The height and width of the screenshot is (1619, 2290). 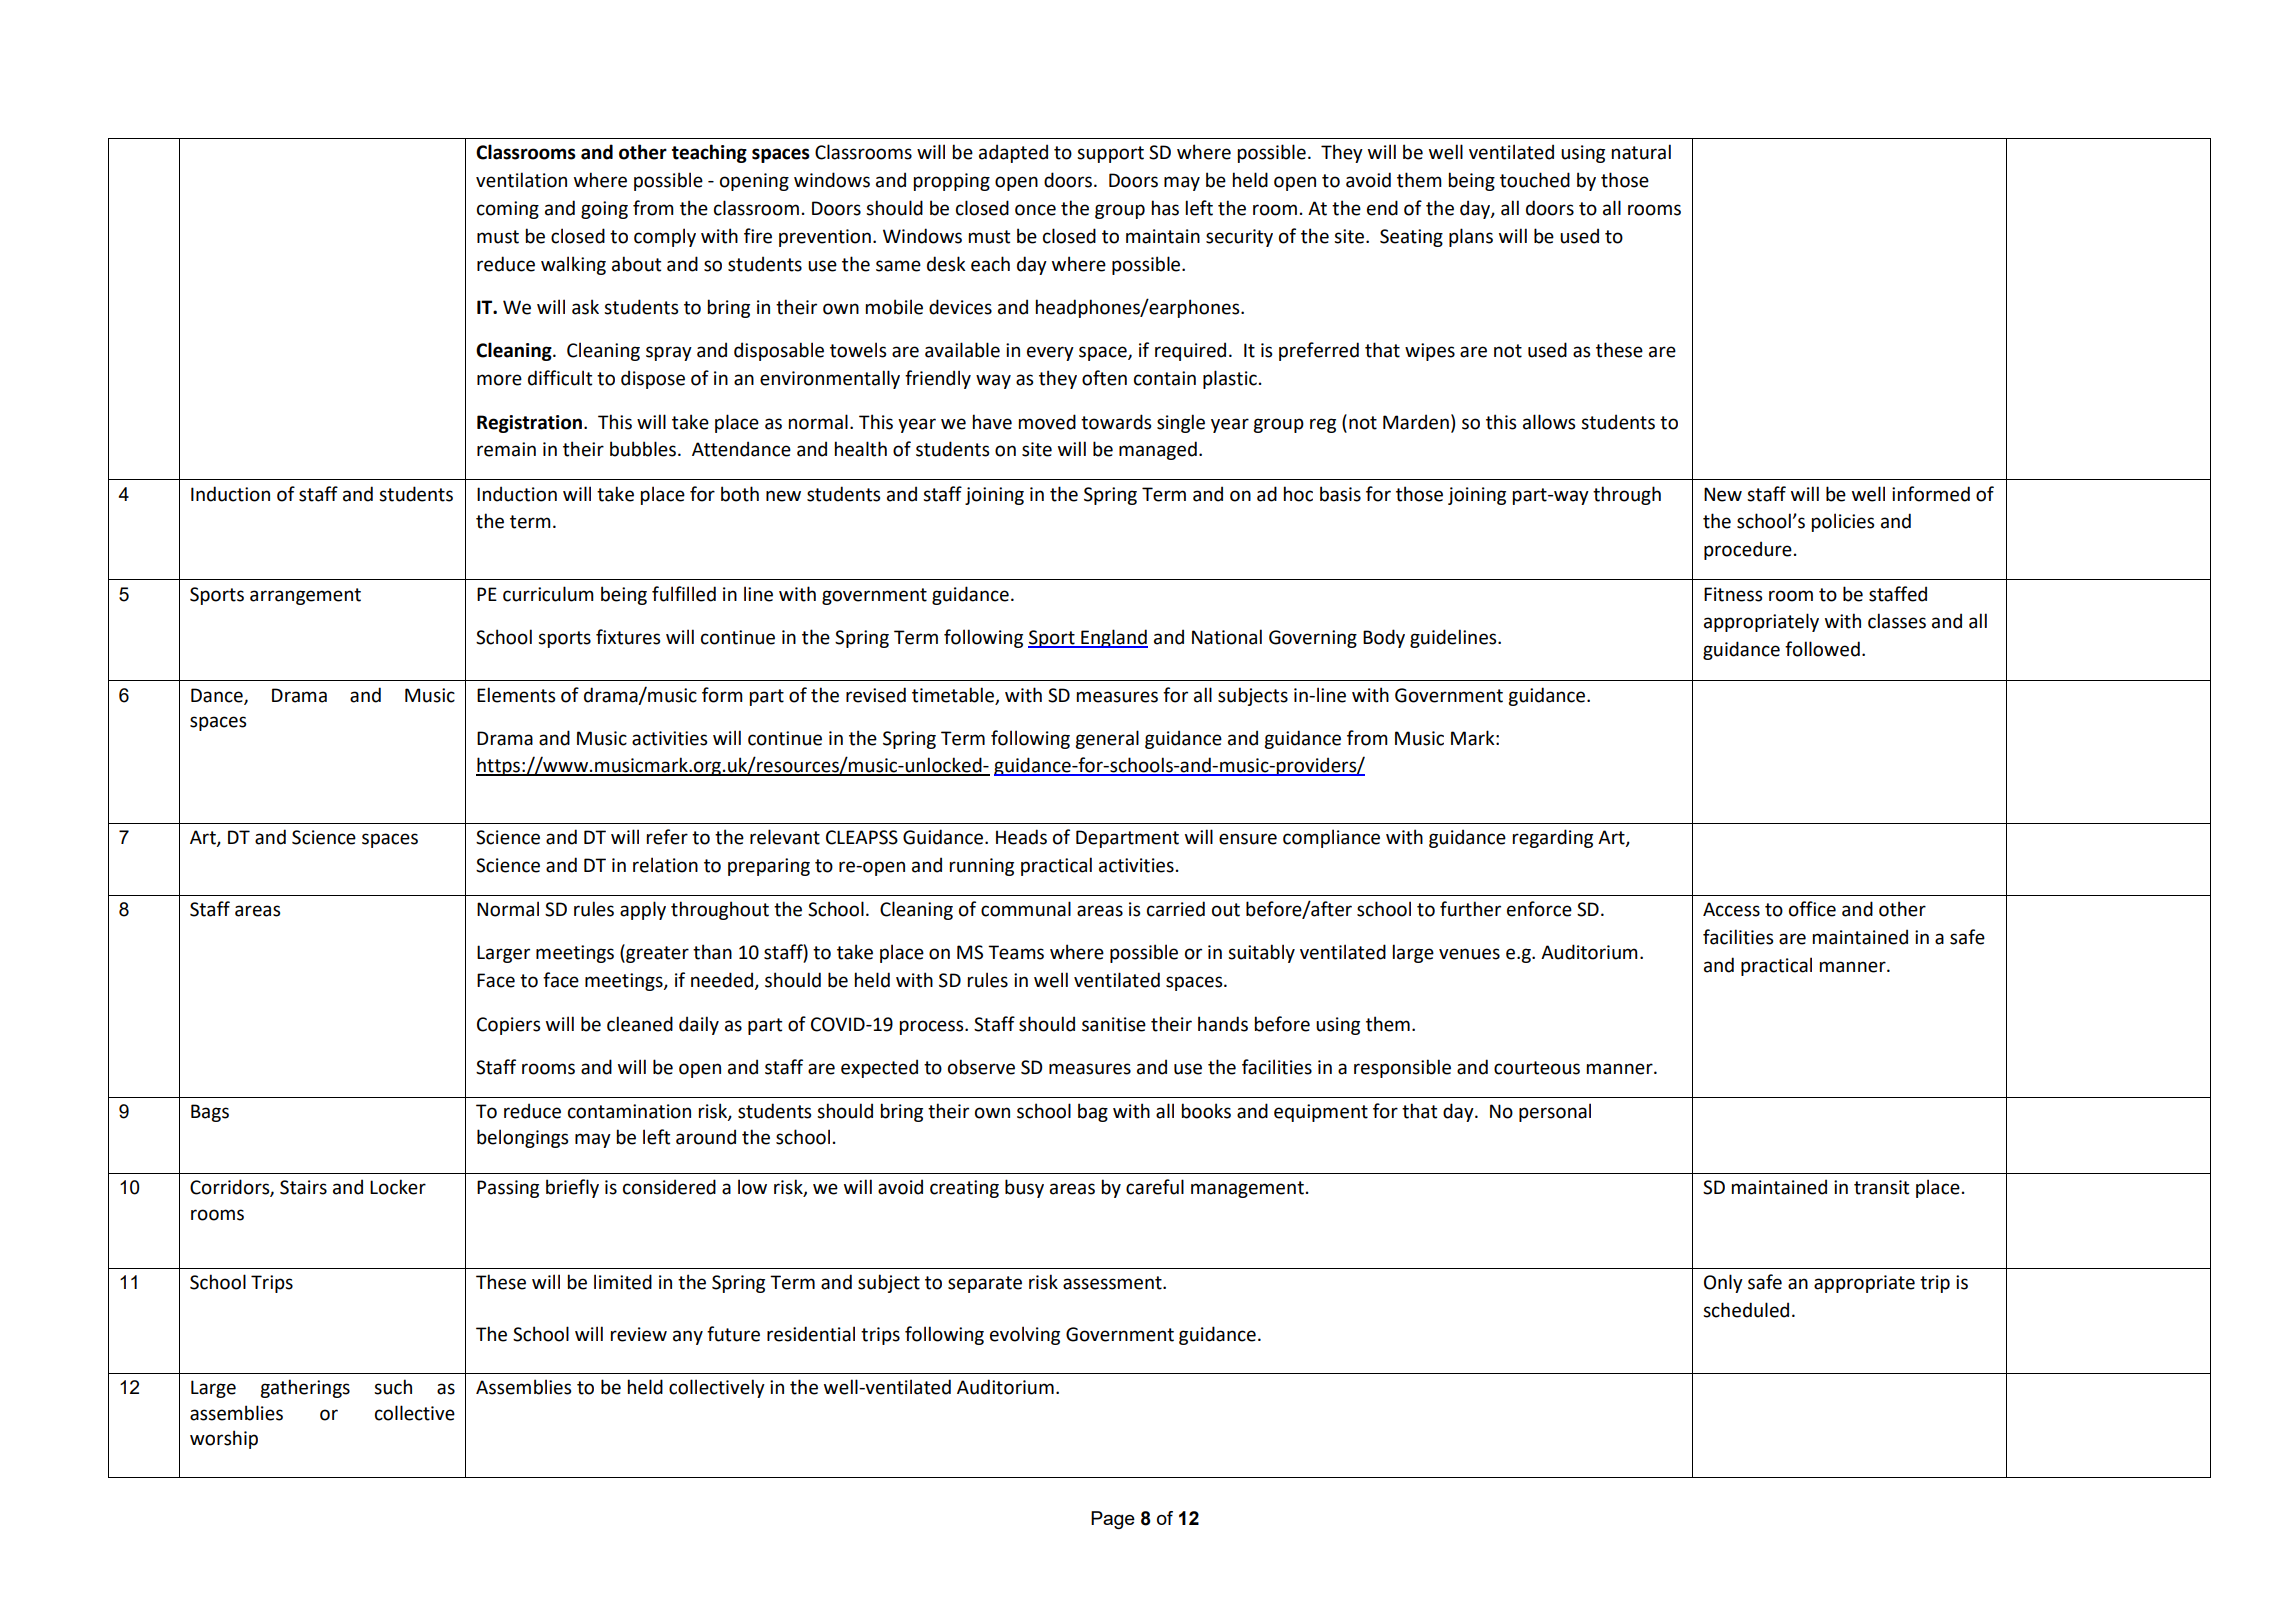 What do you see at coordinates (1555, 1112) in the screenshot?
I see `personal` at bounding box center [1555, 1112].
